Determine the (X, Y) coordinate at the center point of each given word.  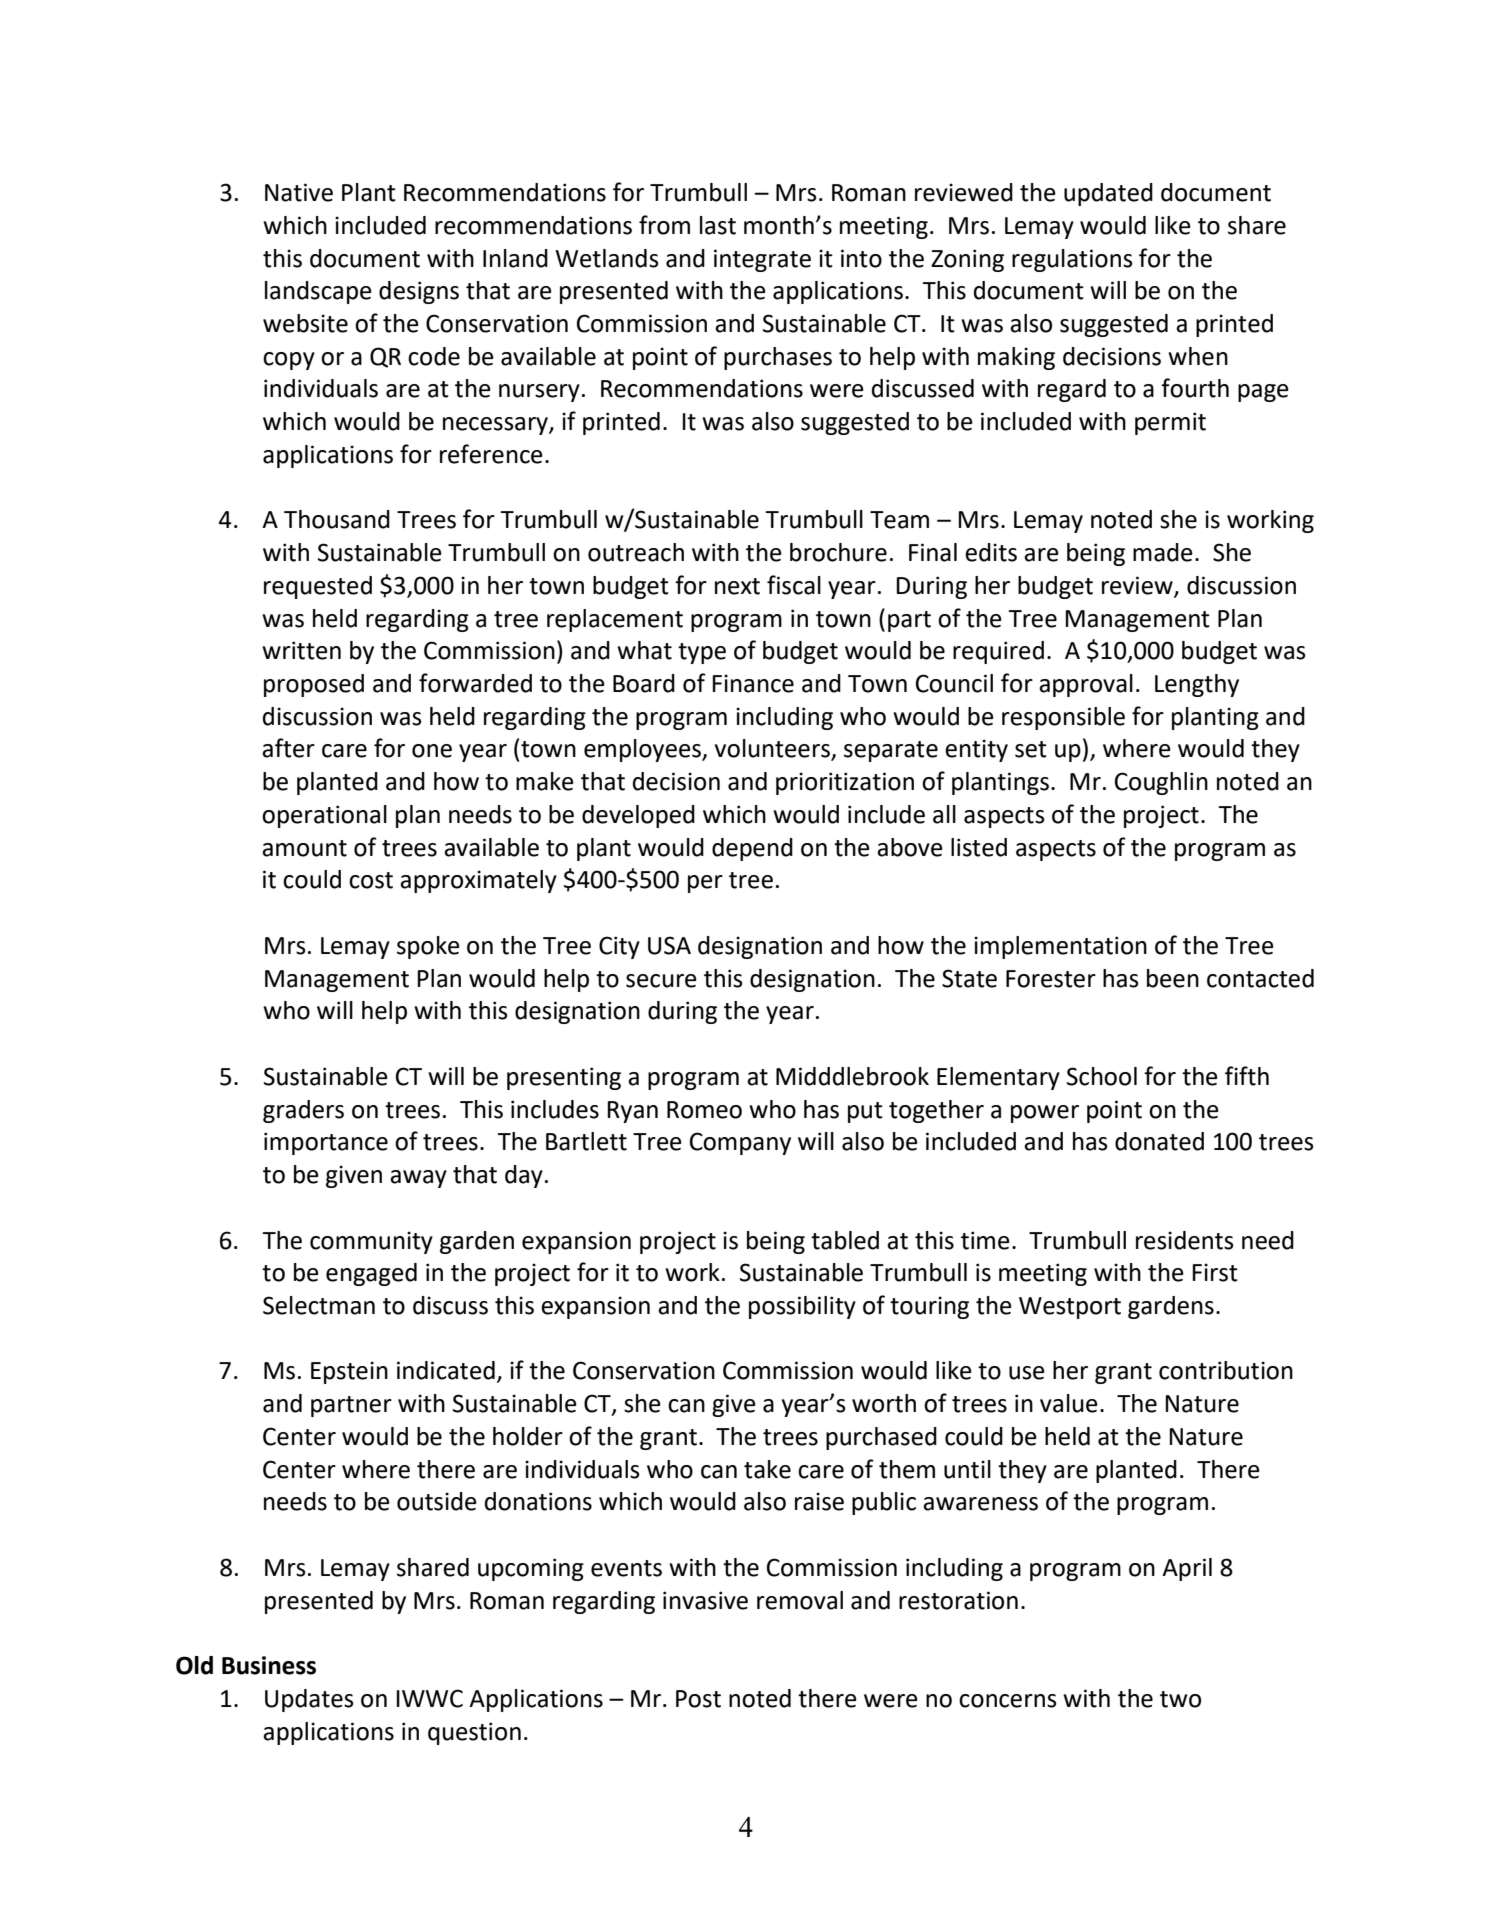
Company (740, 1143)
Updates (309, 1700)
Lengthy (1197, 685)
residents (1185, 1240)
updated (1108, 194)
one (432, 751)
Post (698, 1699)
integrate (762, 260)
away (418, 1179)
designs (419, 292)
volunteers (773, 749)
